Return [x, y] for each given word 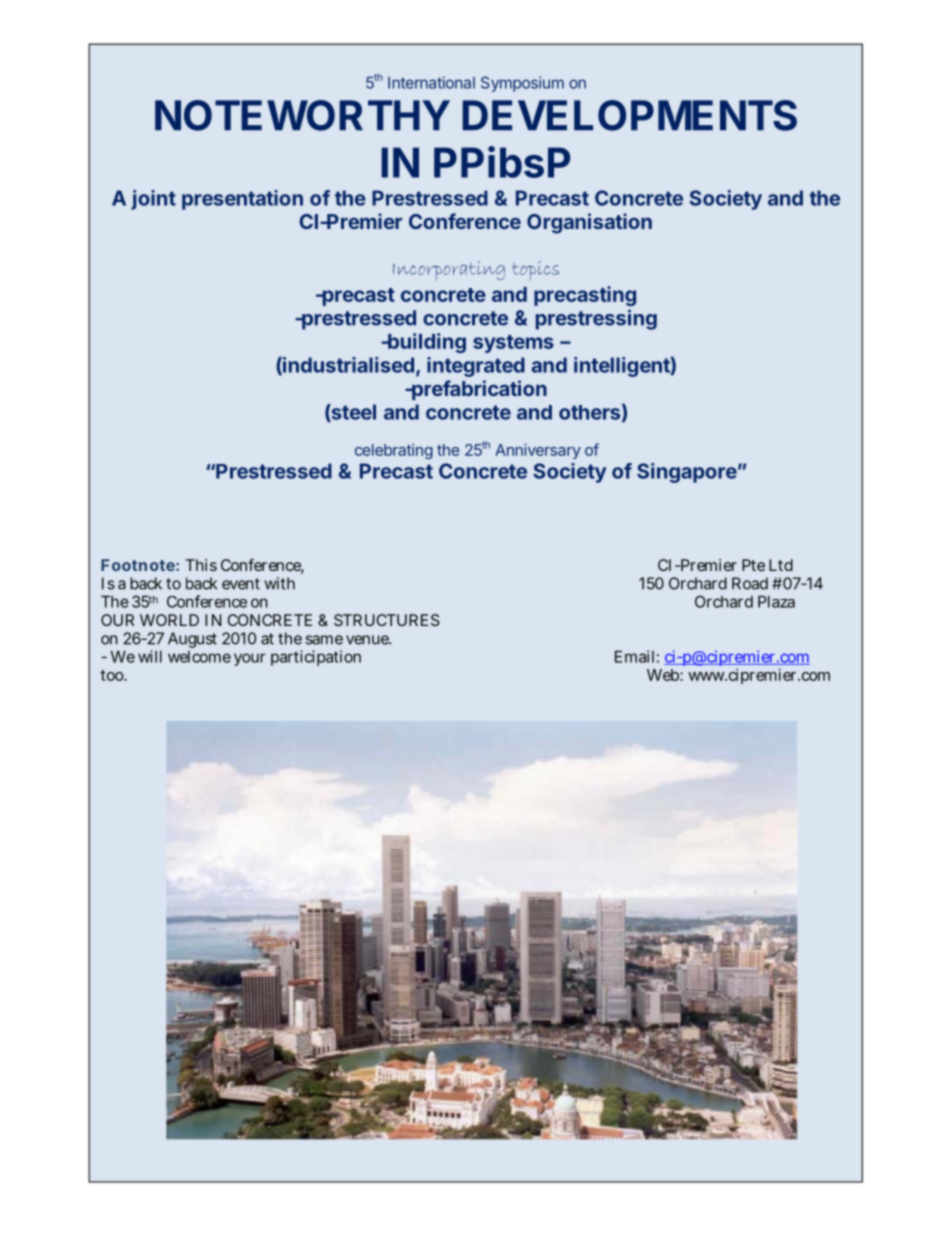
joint [153, 200]
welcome [199, 657]
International [431, 82]
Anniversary [538, 451]
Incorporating [449, 271]
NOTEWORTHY [302, 115]
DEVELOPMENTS [629, 115]
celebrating [394, 451]
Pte [753, 565]
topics [535, 271]
